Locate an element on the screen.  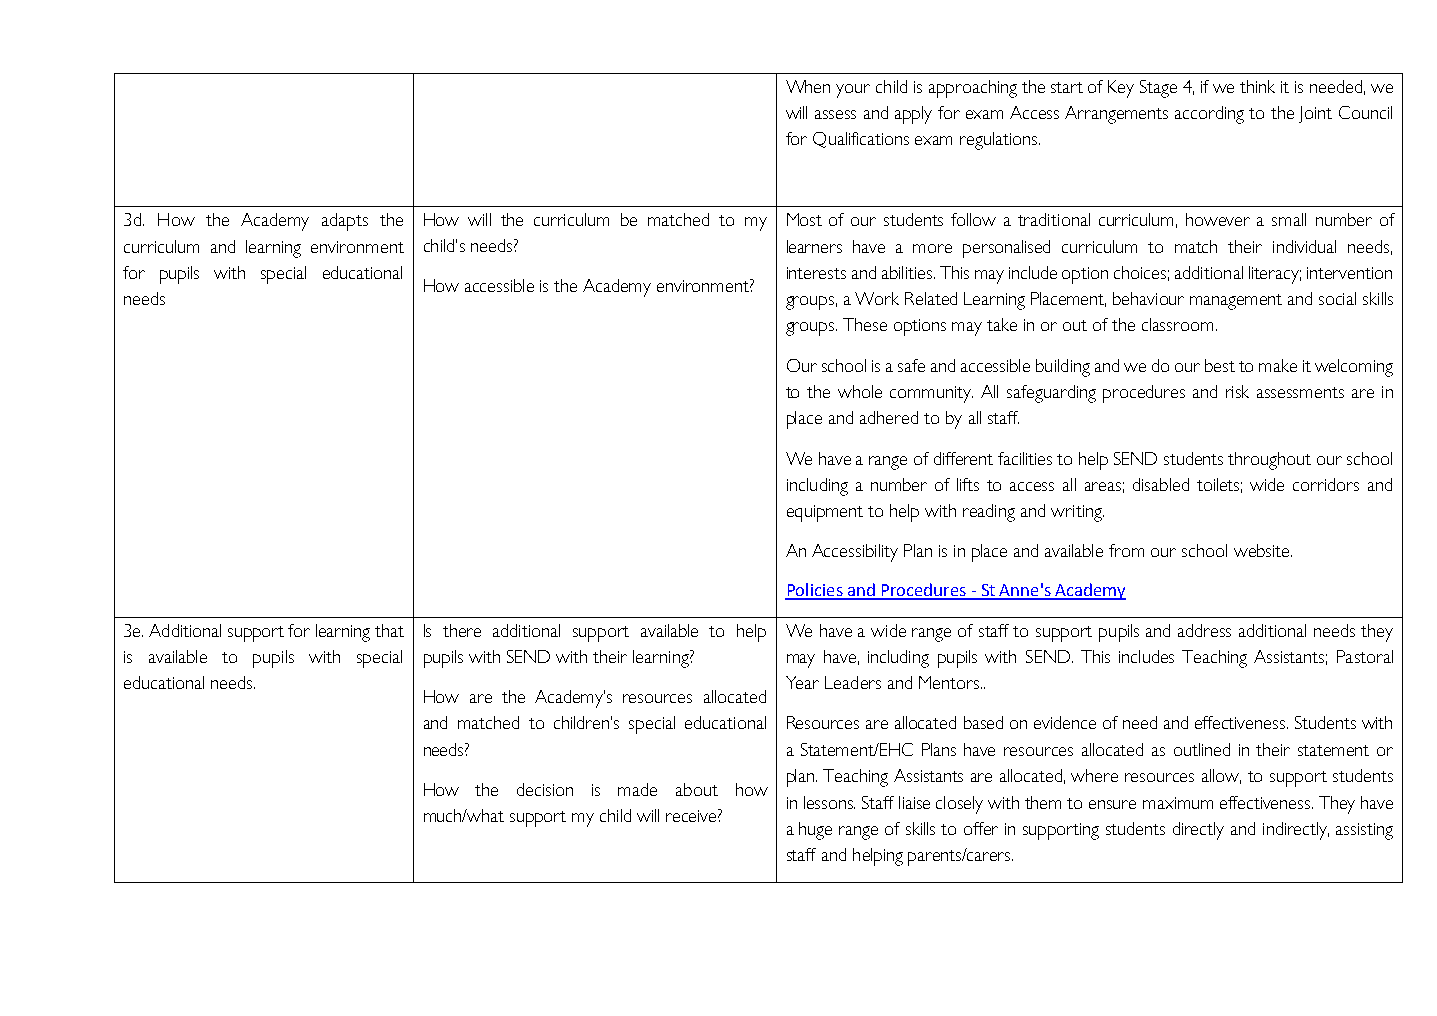
lessons is located at coordinates (829, 802).
